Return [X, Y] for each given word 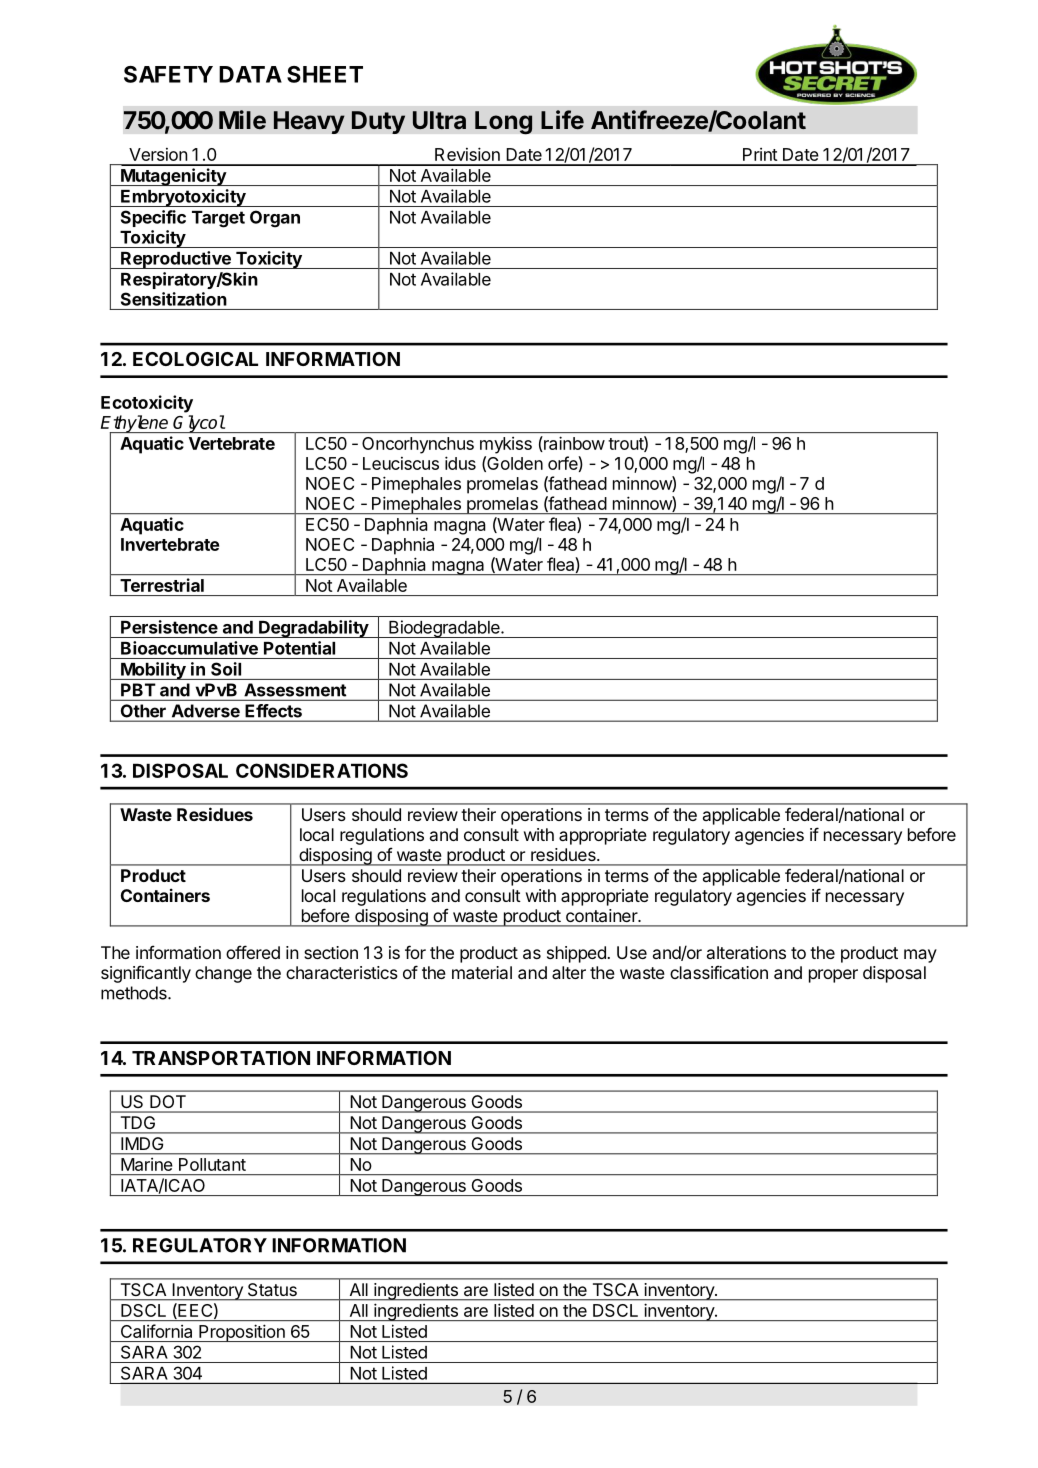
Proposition [242, 1333]
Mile [242, 119]
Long [504, 122]
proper [833, 976]
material [482, 972]
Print [760, 154]
